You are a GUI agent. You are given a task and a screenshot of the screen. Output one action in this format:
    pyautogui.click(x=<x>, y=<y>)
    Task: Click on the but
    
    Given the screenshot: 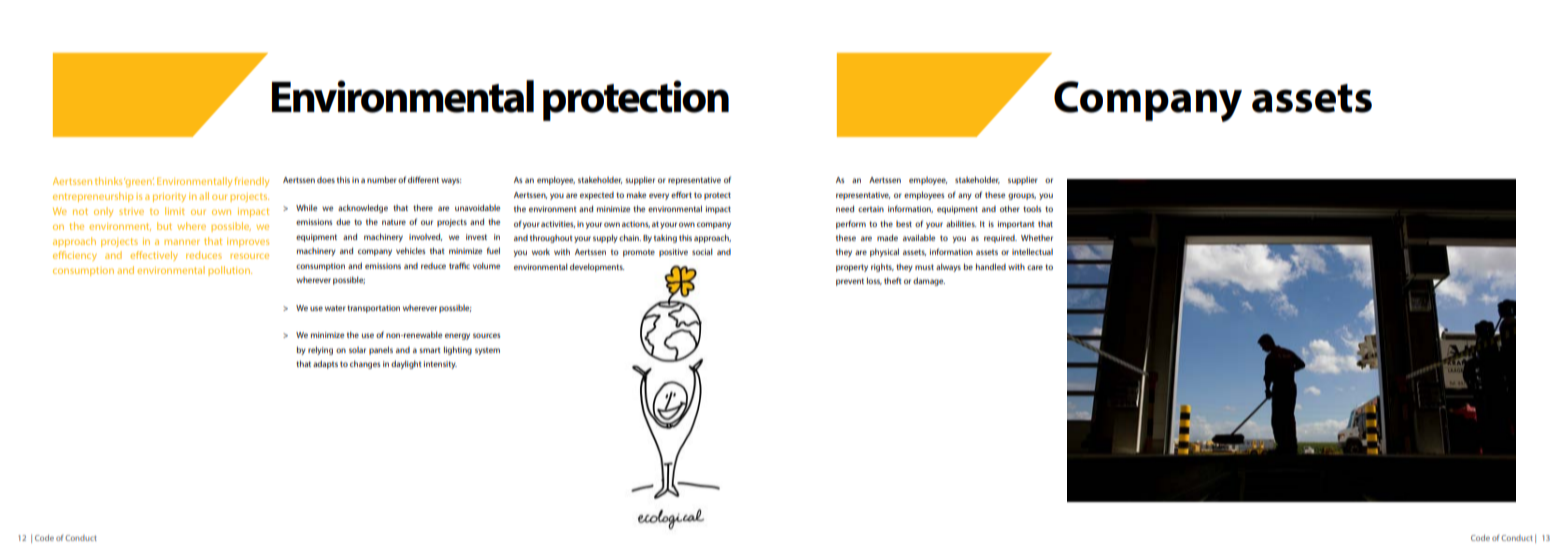 What is the action you would take?
    pyautogui.click(x=164, y=226)
